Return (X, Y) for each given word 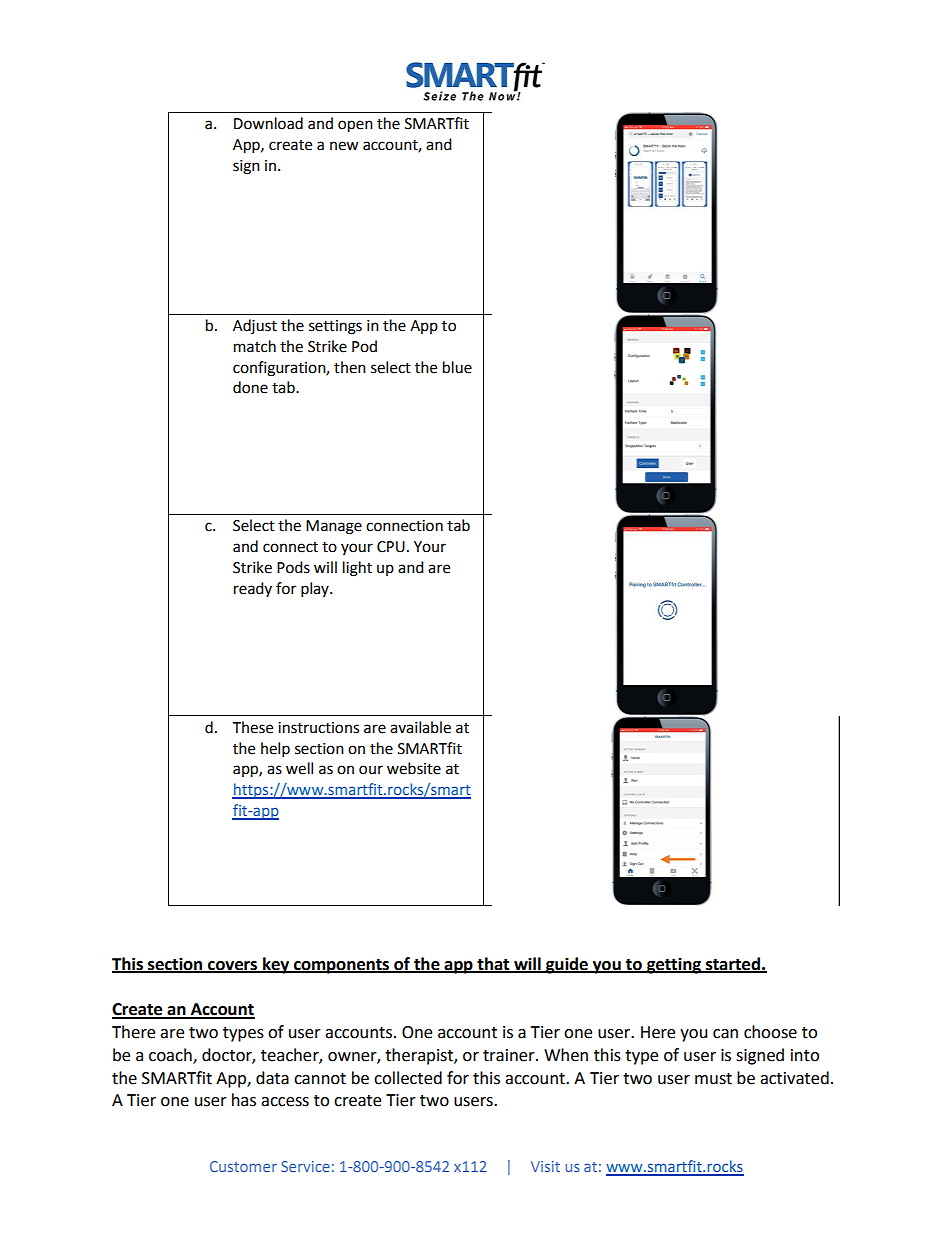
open (355, 126)
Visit (545, 1166)
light (357, 569)
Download (268, 123)
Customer (243, 1166)
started (733, 964)
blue (457, 367)
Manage (334, 527)
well (299, 768)
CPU (391, 547)
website (414, 768)
